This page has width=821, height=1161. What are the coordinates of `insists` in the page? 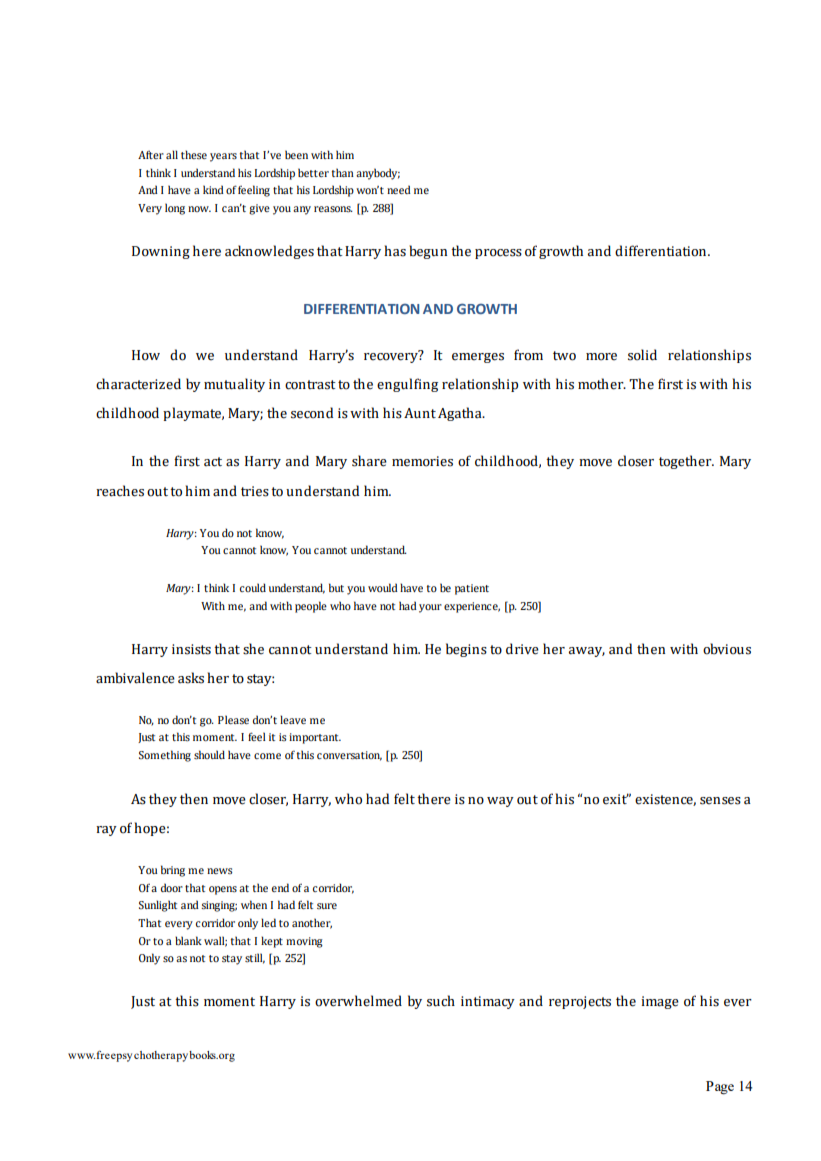 It's located at (191, 649).
